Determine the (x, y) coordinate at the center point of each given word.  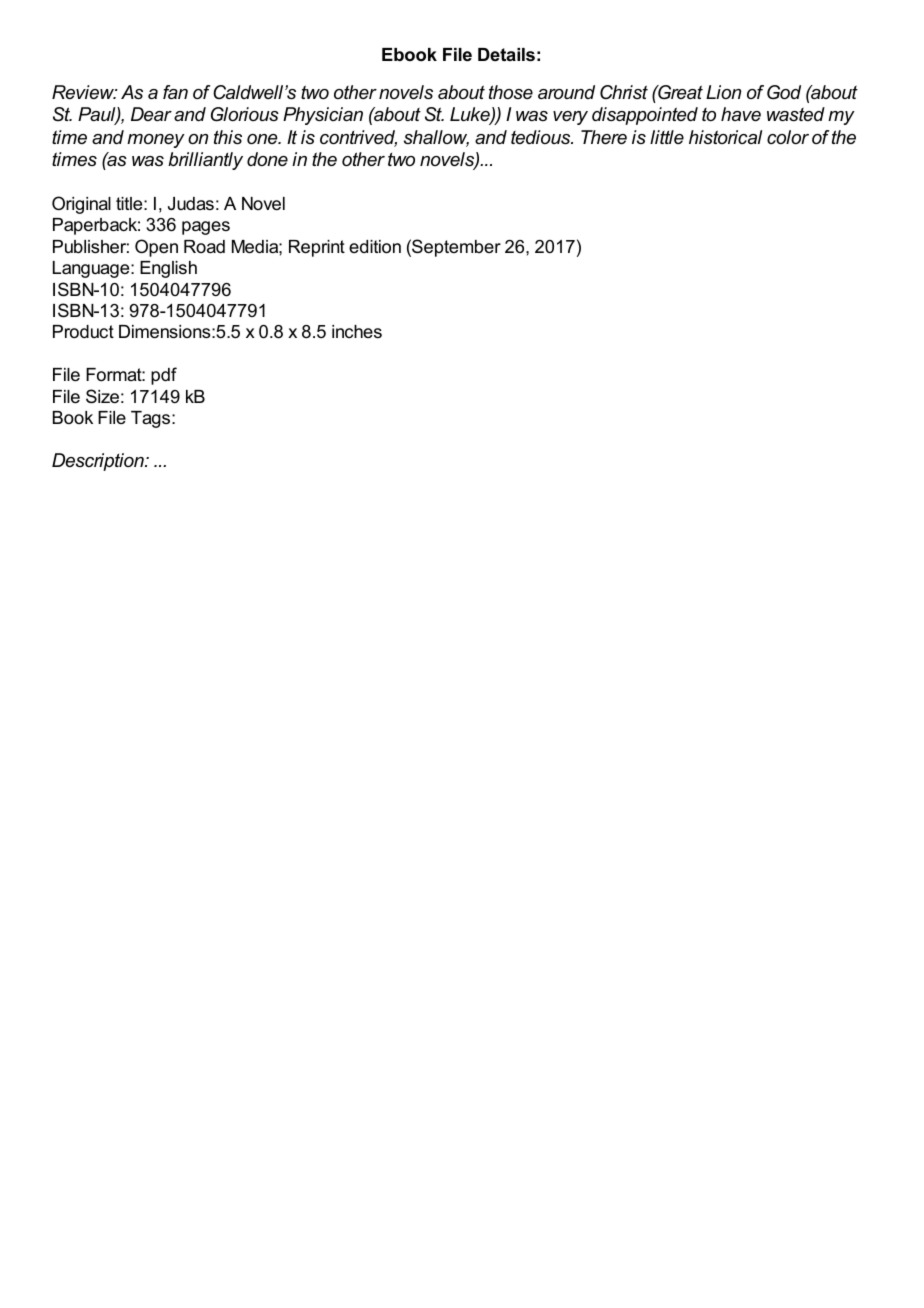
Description (99, 462)
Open (156, 248)
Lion (723, 92)
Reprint (317, 248)
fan (175, 92)
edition (375, 247)
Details (506, 55)
